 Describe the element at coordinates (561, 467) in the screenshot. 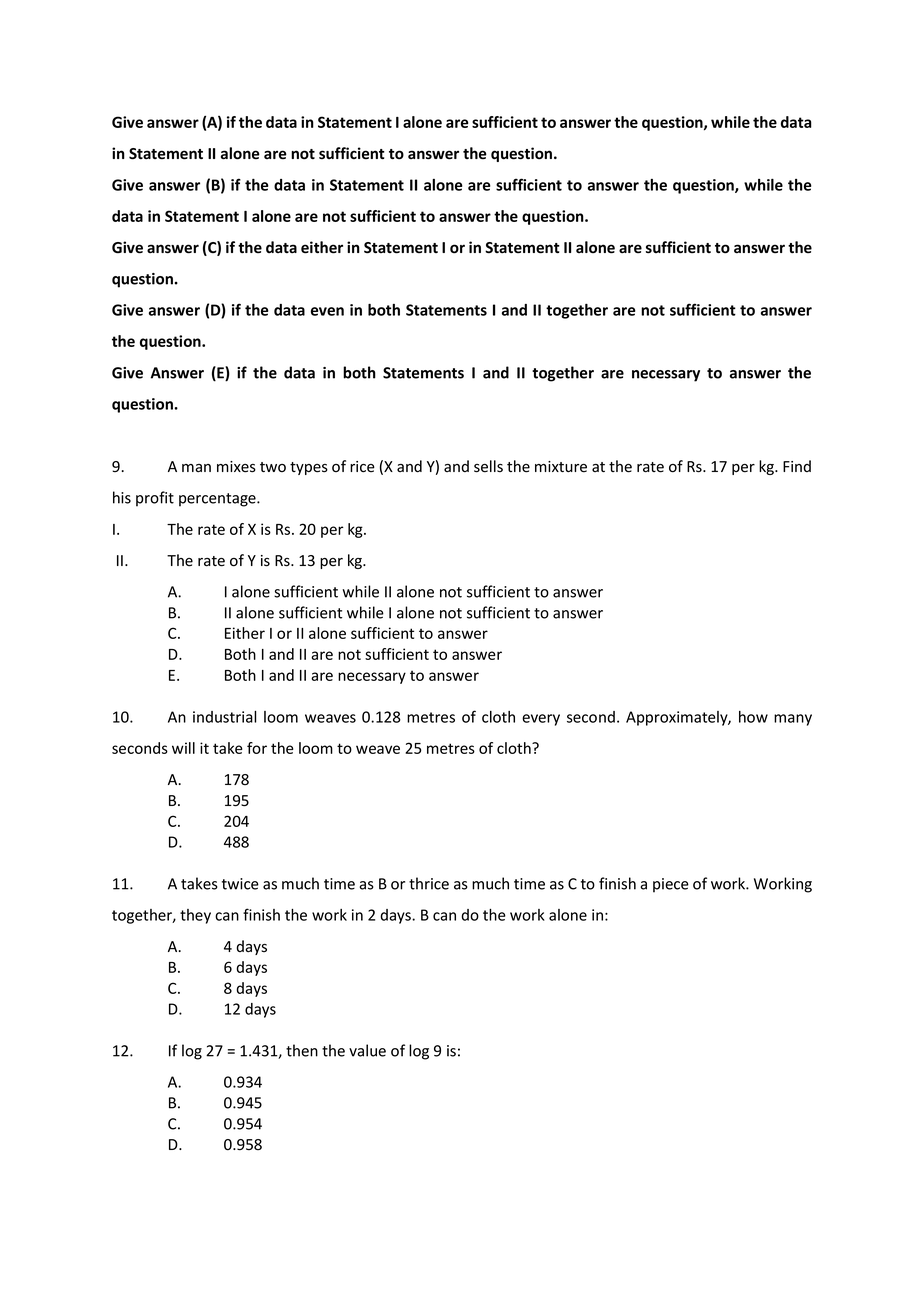

I see `mixture` at that location.
